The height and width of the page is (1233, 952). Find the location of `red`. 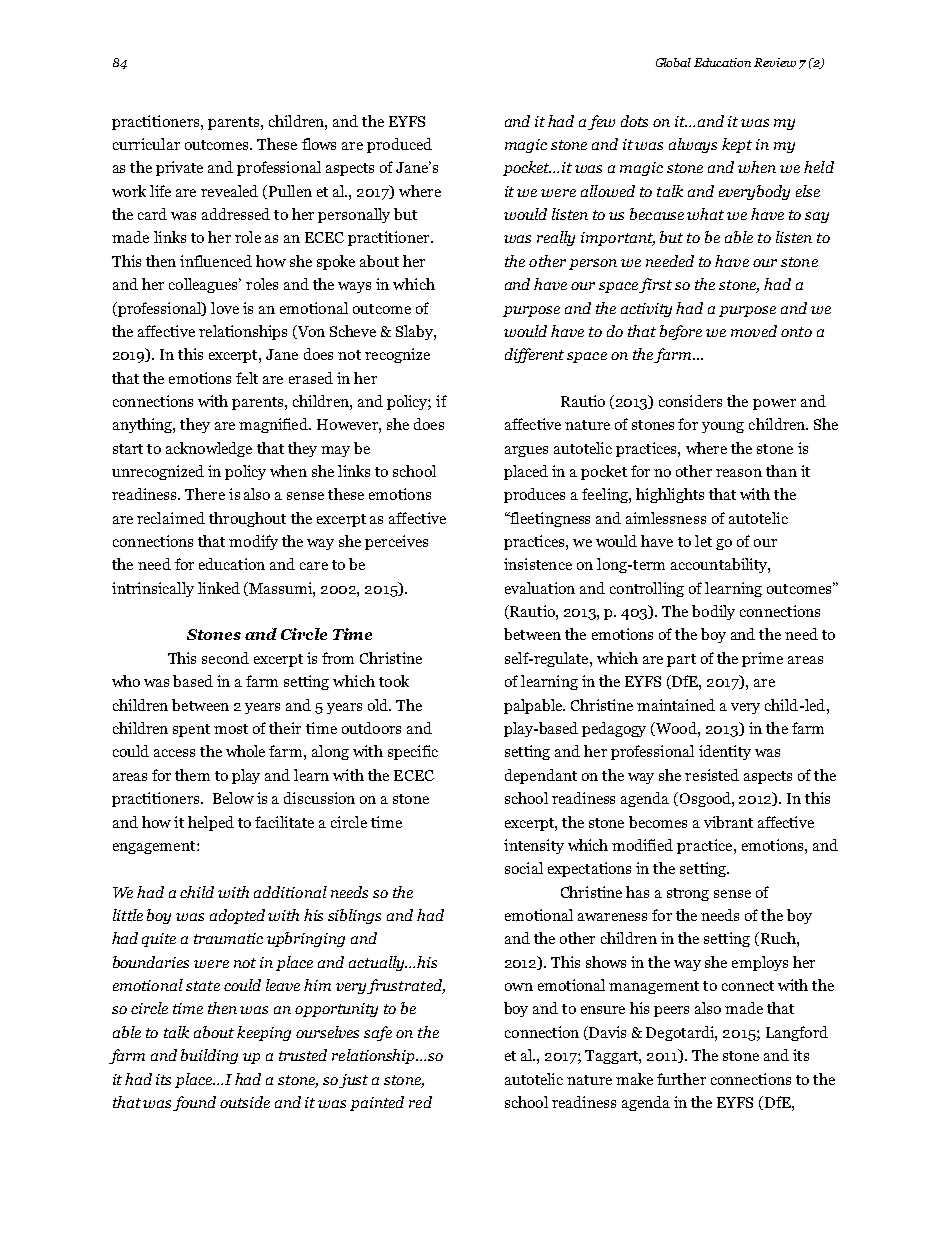

red is located at coordinates (420, 1102).
